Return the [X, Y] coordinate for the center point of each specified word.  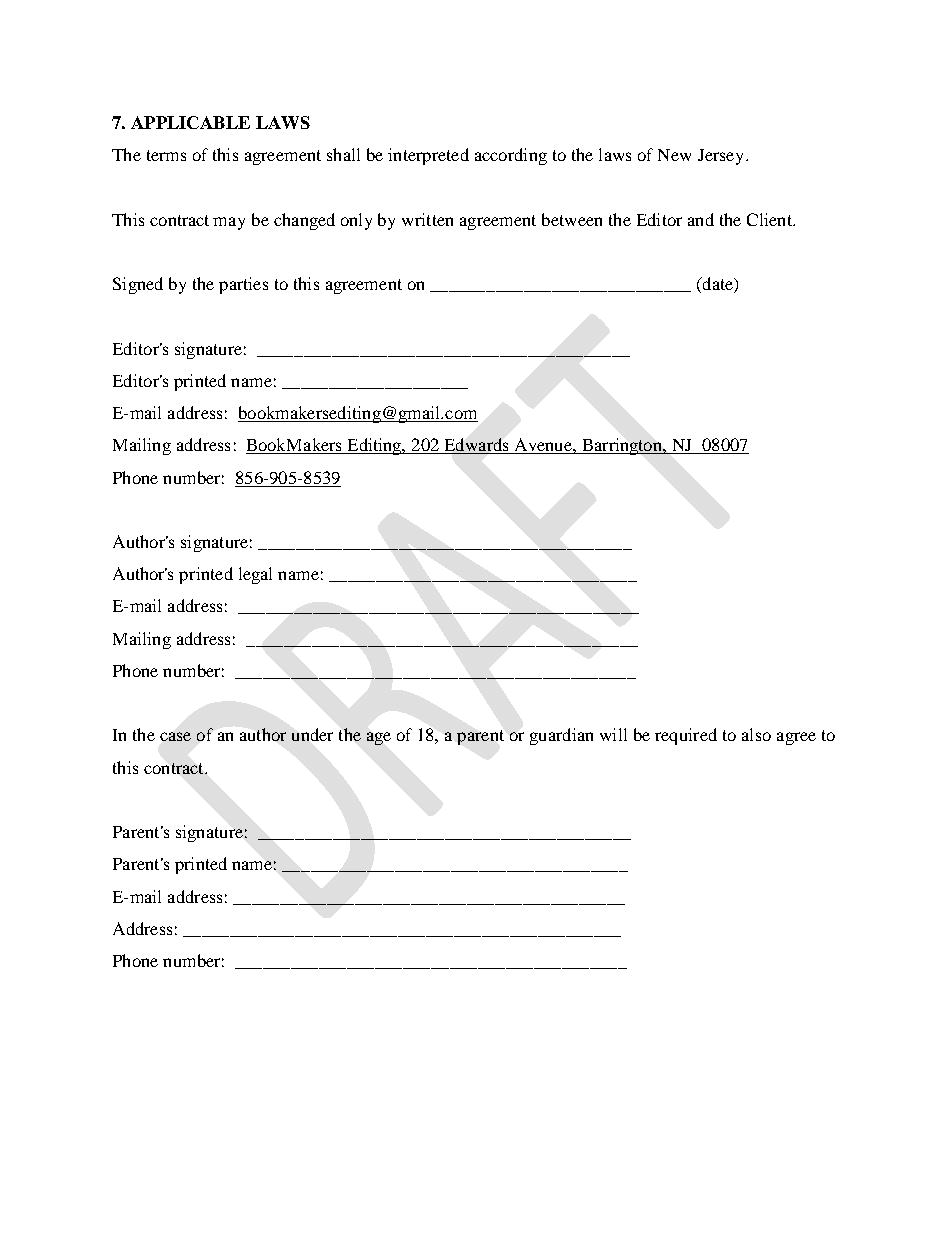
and [701, 219]
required [686, 736]
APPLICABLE [190, 122]
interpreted [428, 156]
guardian [561, 736]
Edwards [476, 446]
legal [255, 575]
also [756, 734]
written [427, 219]
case [175, 736]
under [312, 734]
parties [243, 285]
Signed [138, 285]
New [674, 155]
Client [770, 219]
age [379, 738]
